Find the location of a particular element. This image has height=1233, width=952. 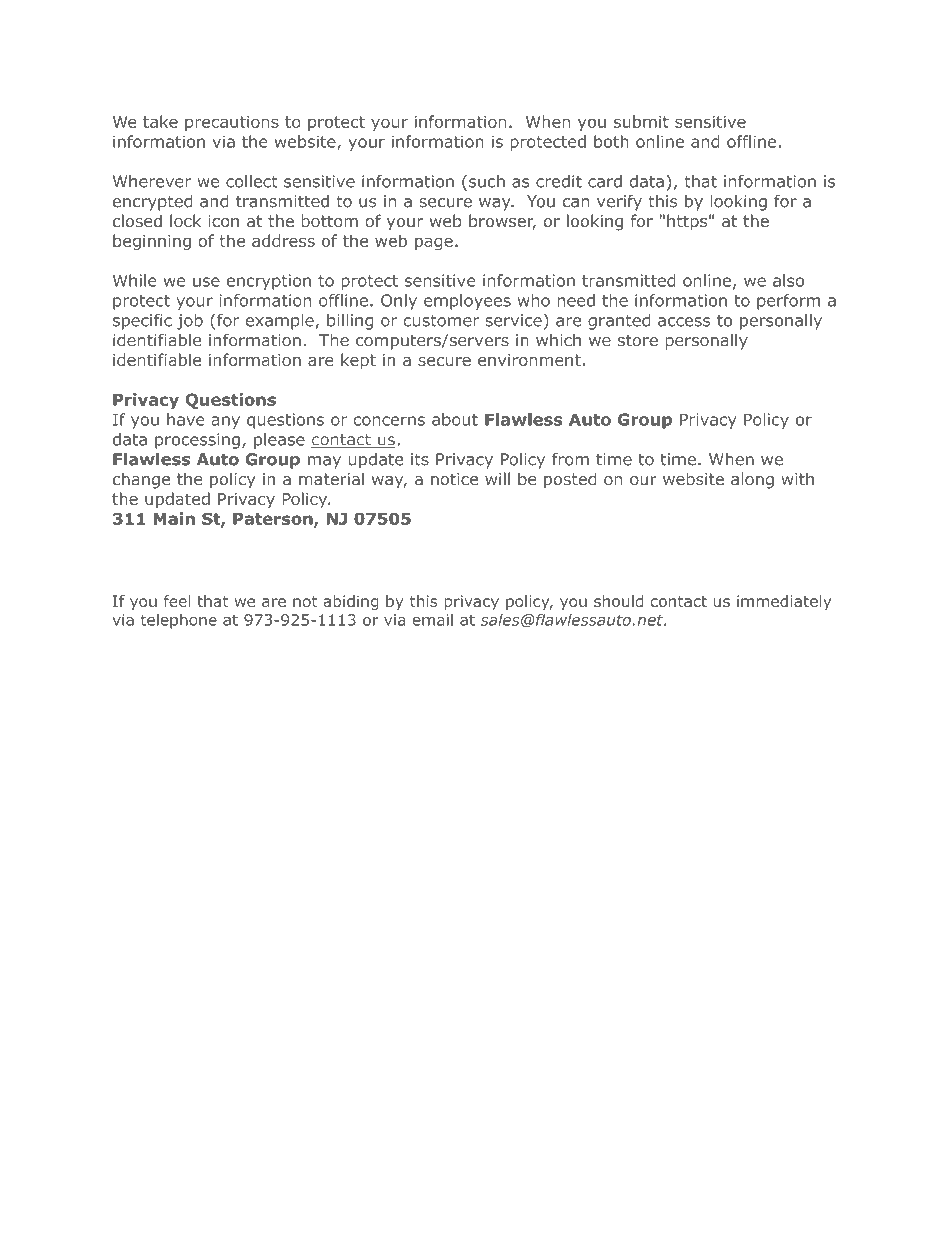

along is located at coordinates (752, 480).
